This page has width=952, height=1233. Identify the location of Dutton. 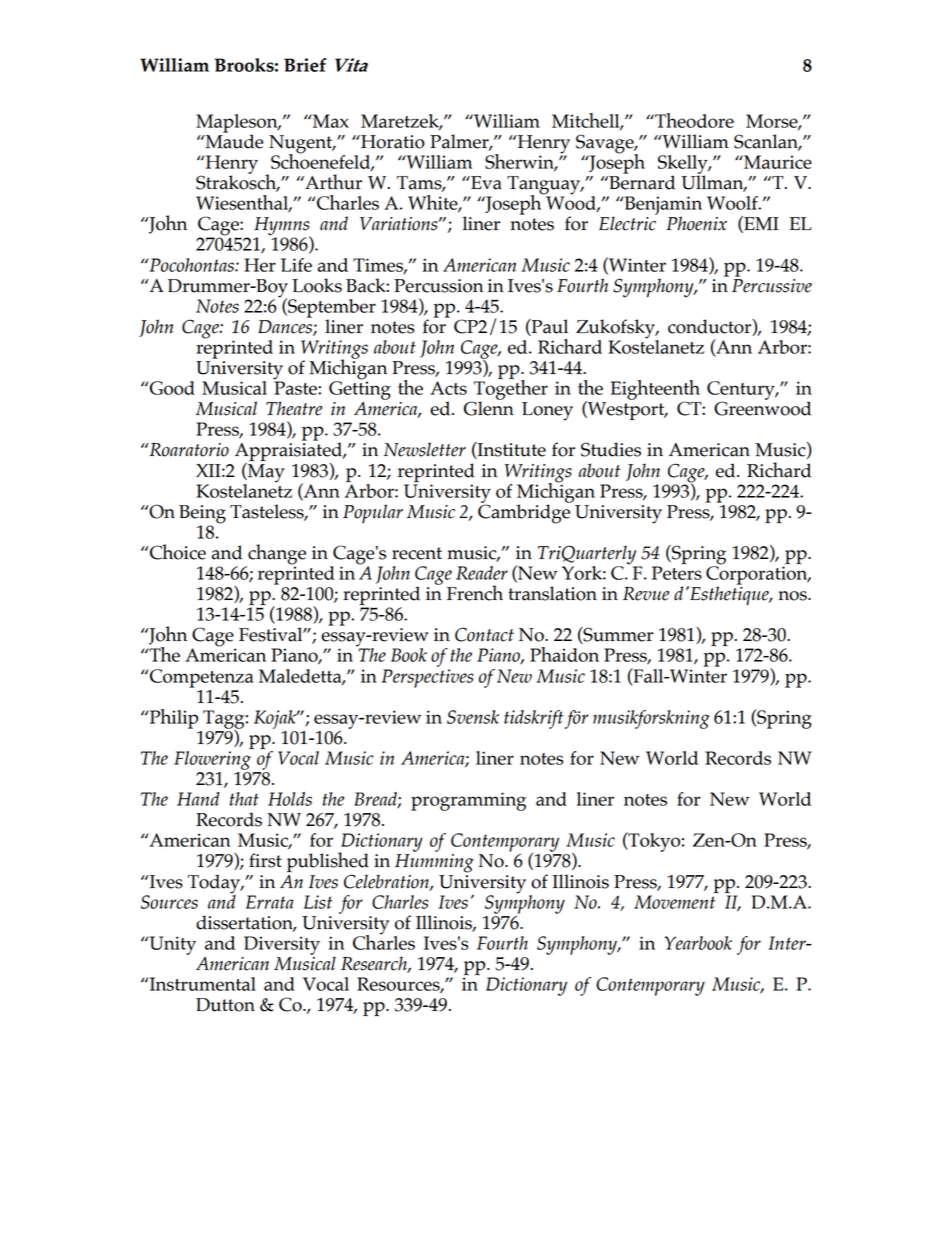
(225, 1005).
